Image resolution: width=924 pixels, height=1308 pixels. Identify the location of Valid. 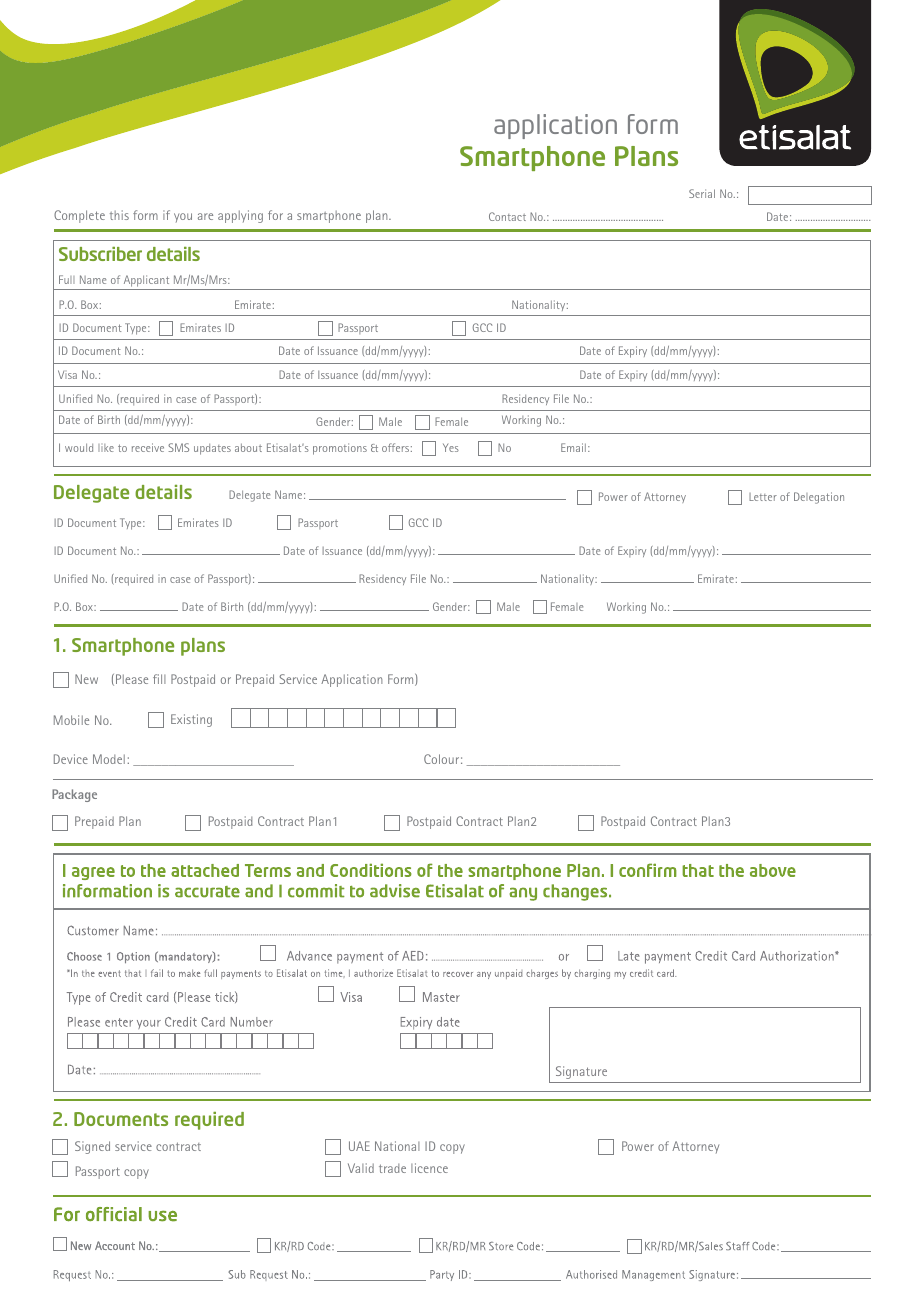
(361, 1168).
